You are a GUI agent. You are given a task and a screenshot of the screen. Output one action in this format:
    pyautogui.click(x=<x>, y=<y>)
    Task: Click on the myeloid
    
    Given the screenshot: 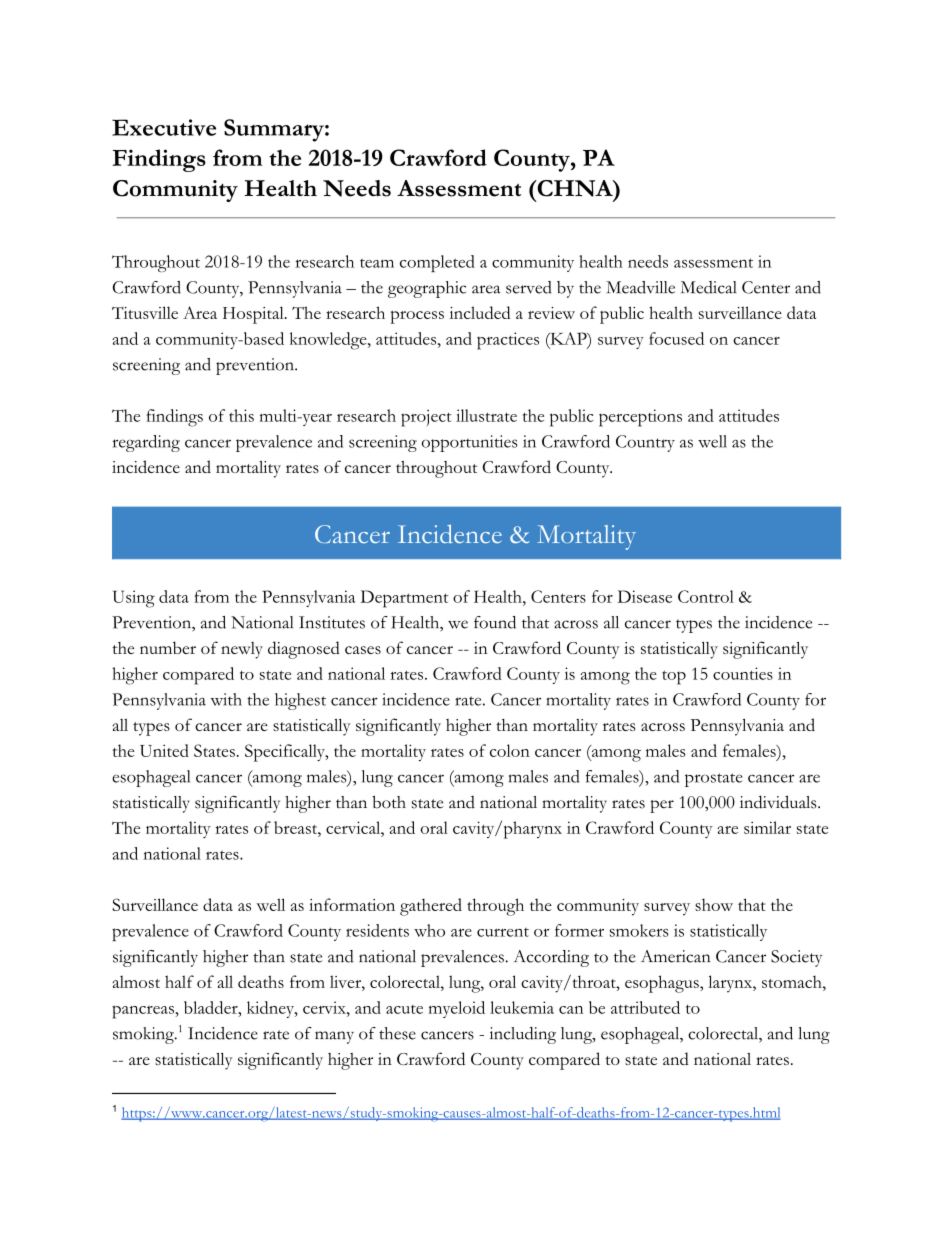 What is the action you would take?
    pyautogui.click(x=456, y=1009)
